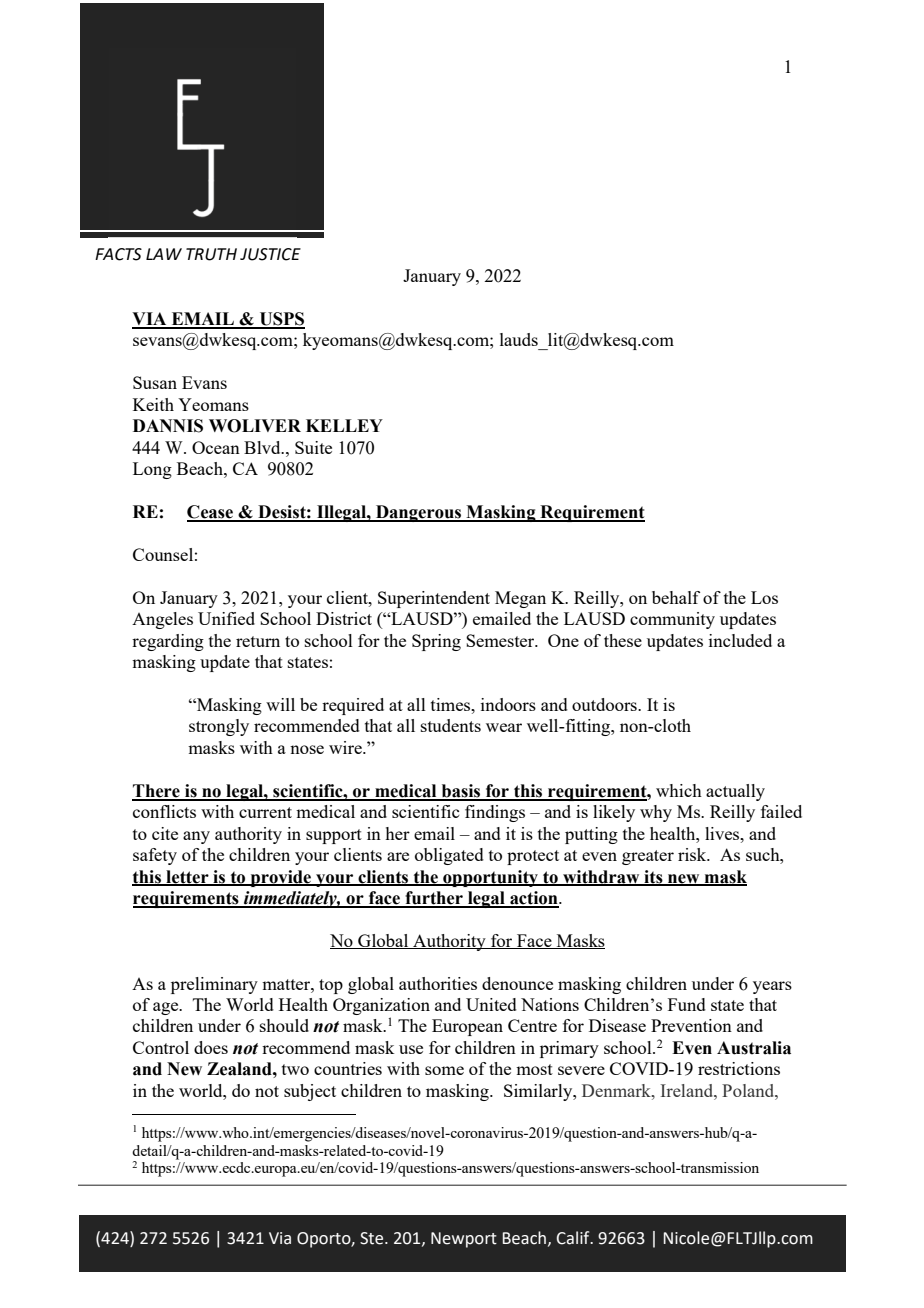 Image resolution: width=924 pixels, height=1308 pixels. Describe the element at coordinates (310, 1092) in the page. I see `subject` at that location.
